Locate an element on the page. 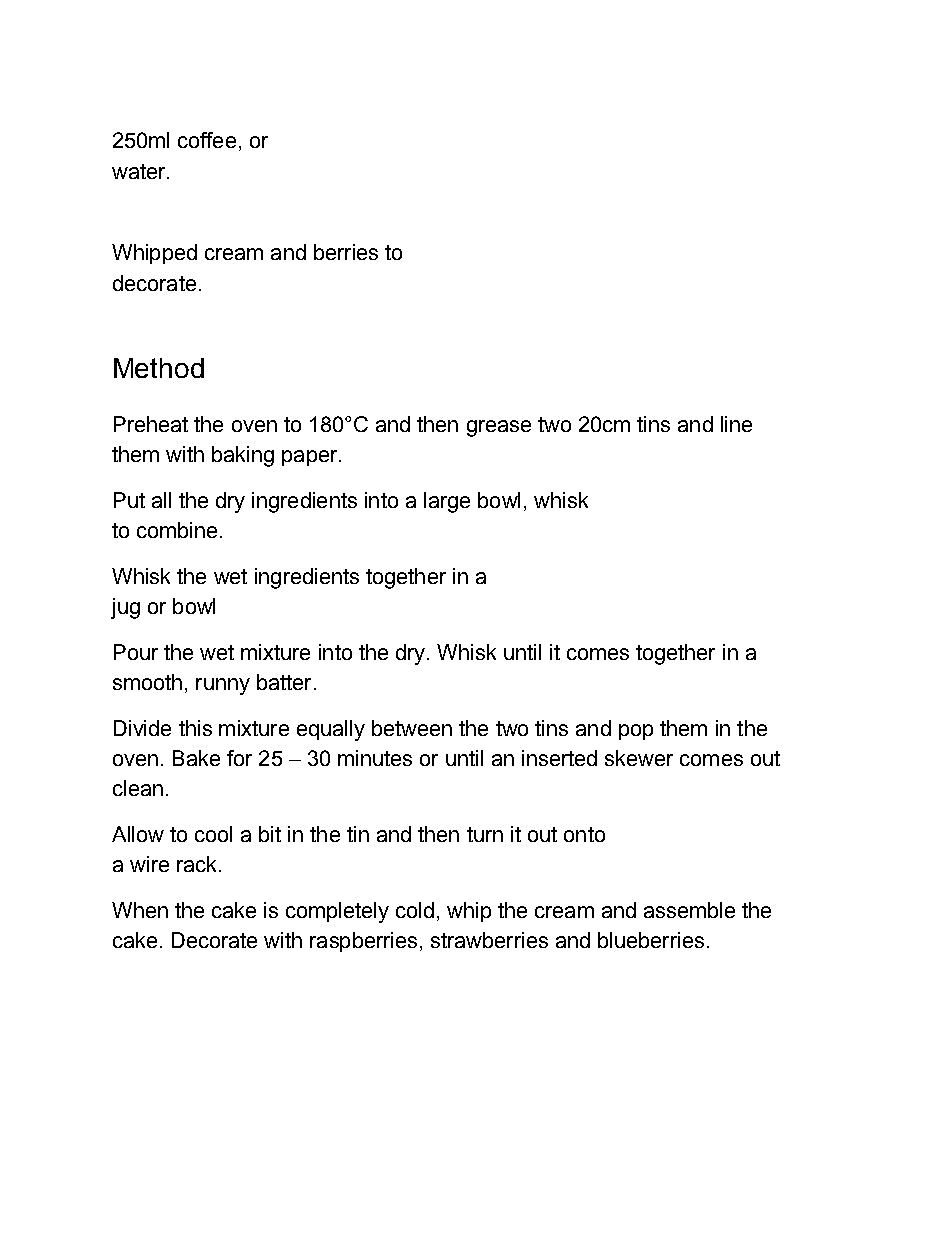 This page has width=952, height=1233. Preheat is located at coordinates (151, 424).
